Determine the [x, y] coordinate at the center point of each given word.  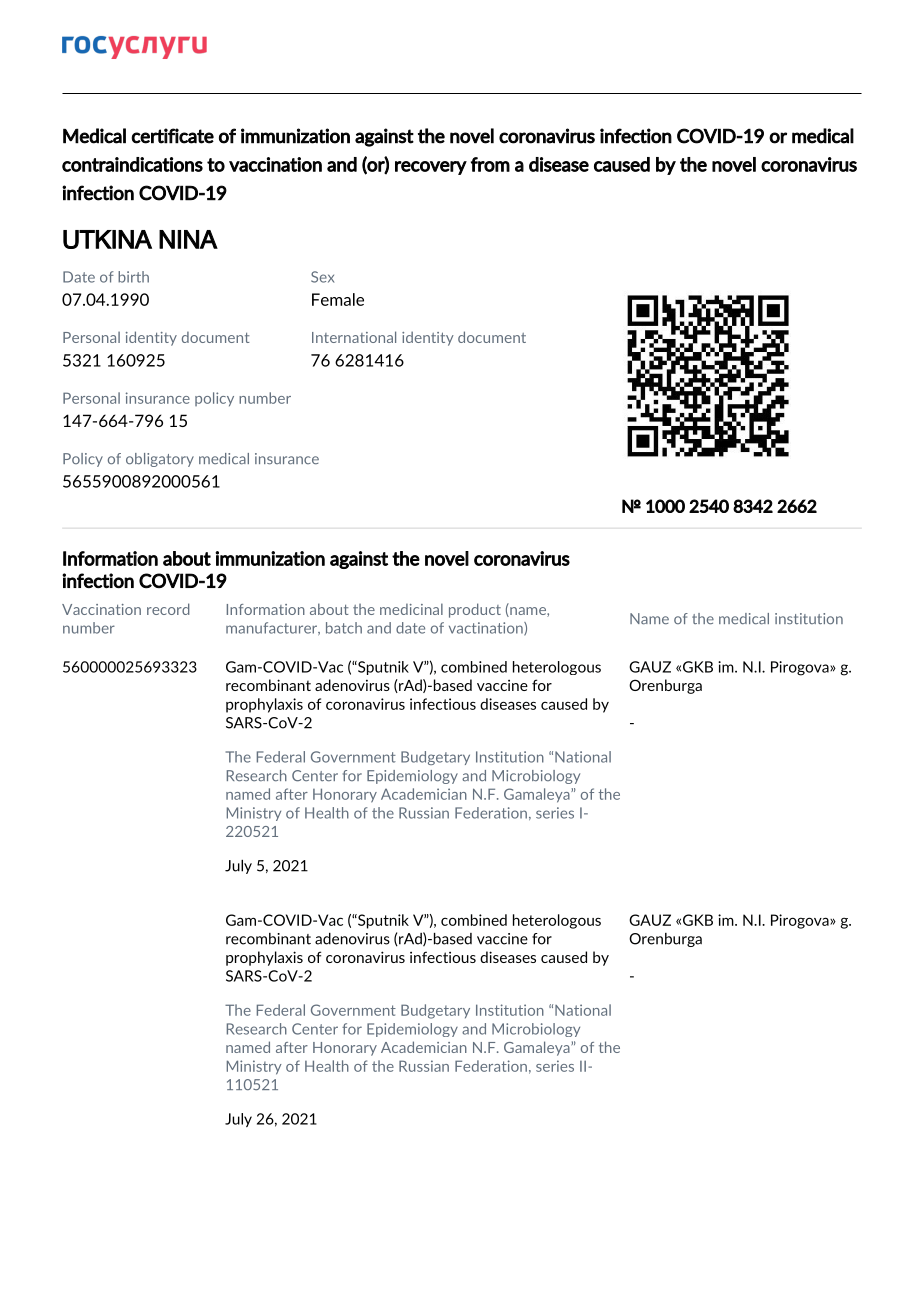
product [475, 610]
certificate [172, 136]
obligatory [160, 460]
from [490, 164]
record [168, 609]
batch [344, 628]
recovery [431, 168]
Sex [322, 277]
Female [338, 299]
